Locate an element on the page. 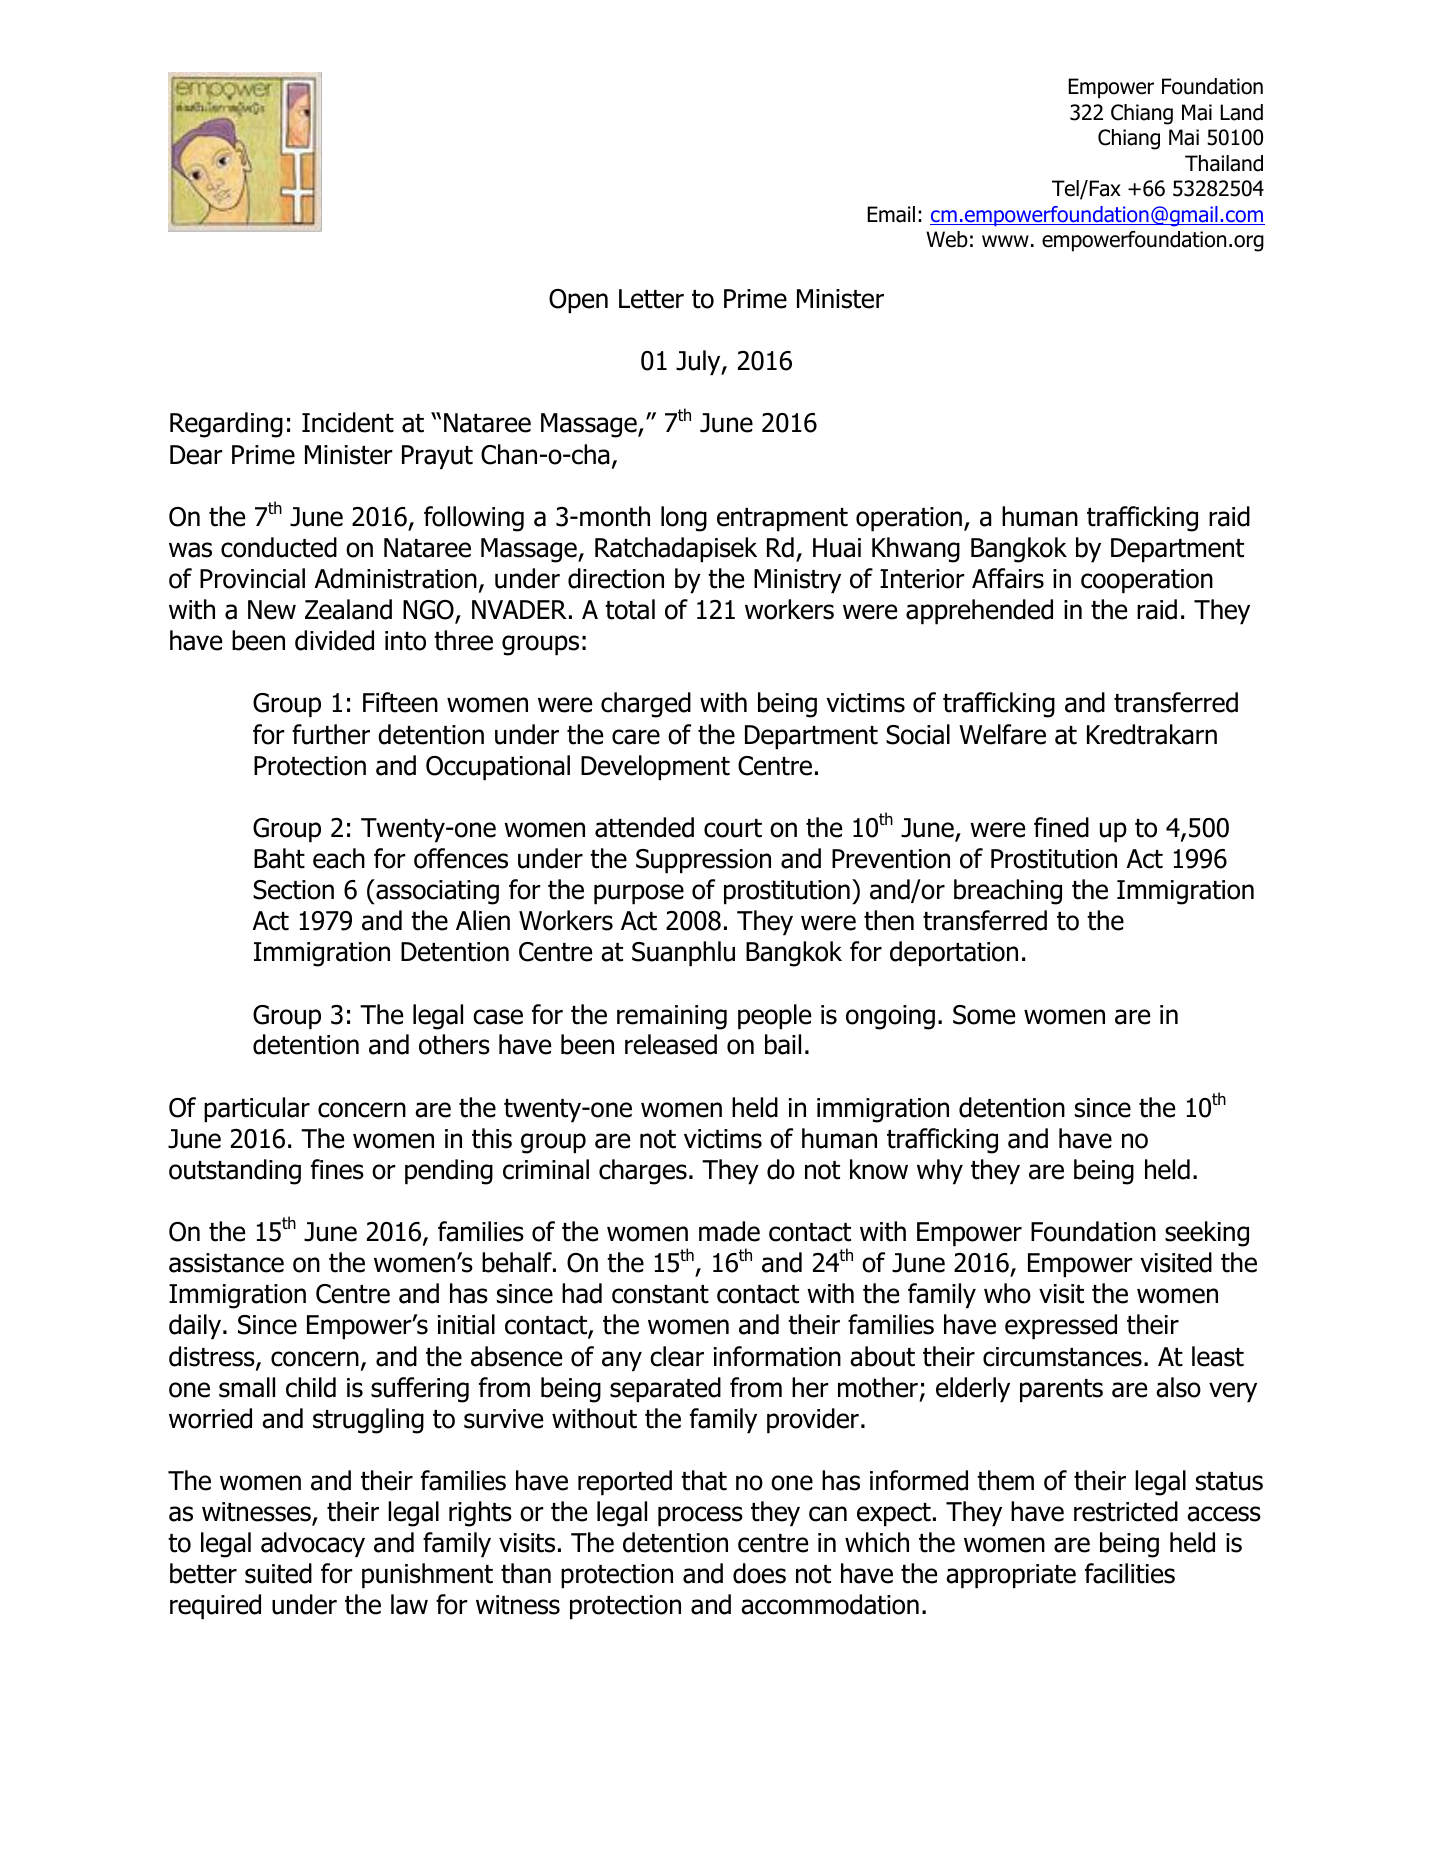  does is located at coordinates (759, 1573).
